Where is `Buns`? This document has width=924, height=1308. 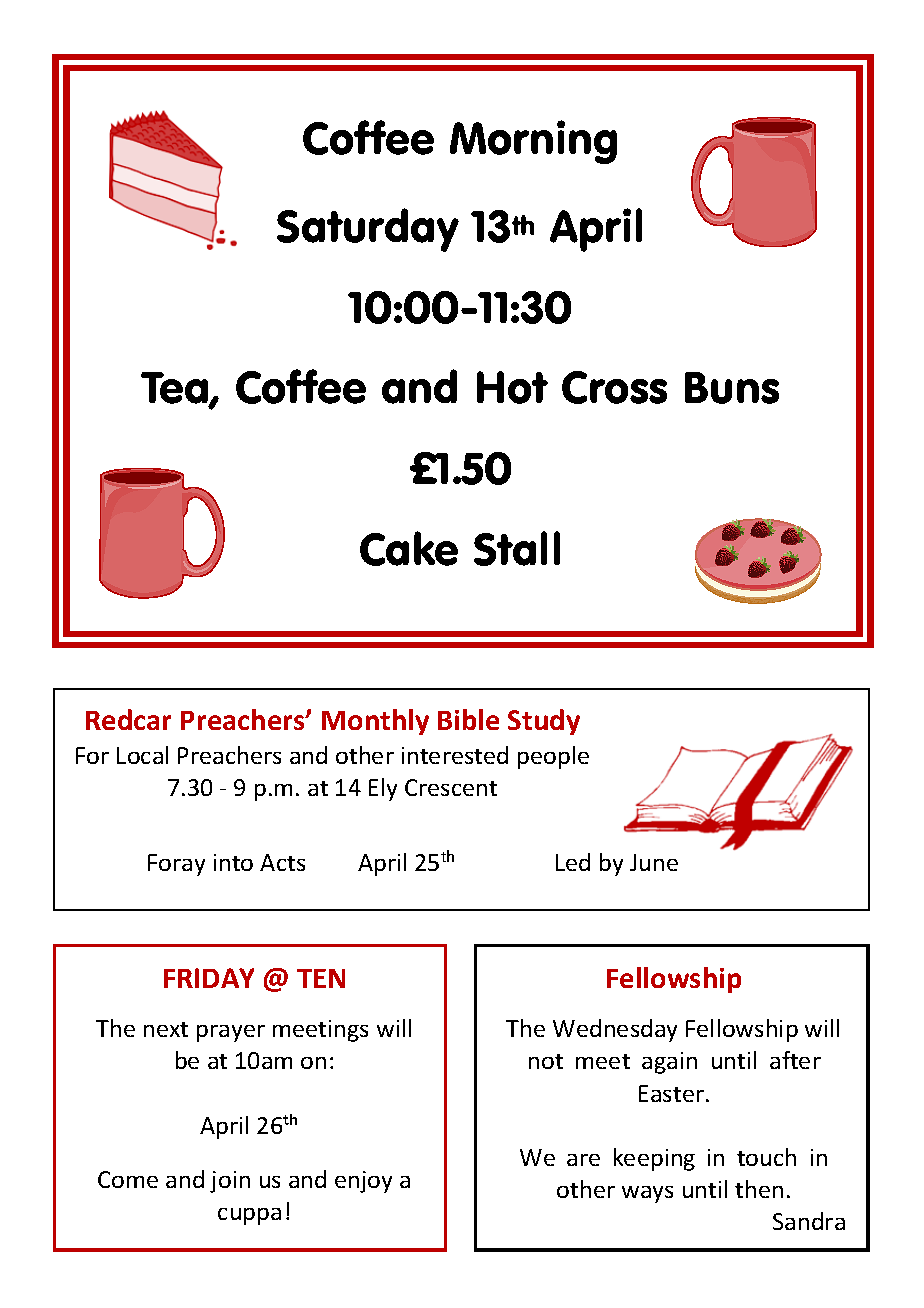
Buns is located at coordinates (732, 388).
